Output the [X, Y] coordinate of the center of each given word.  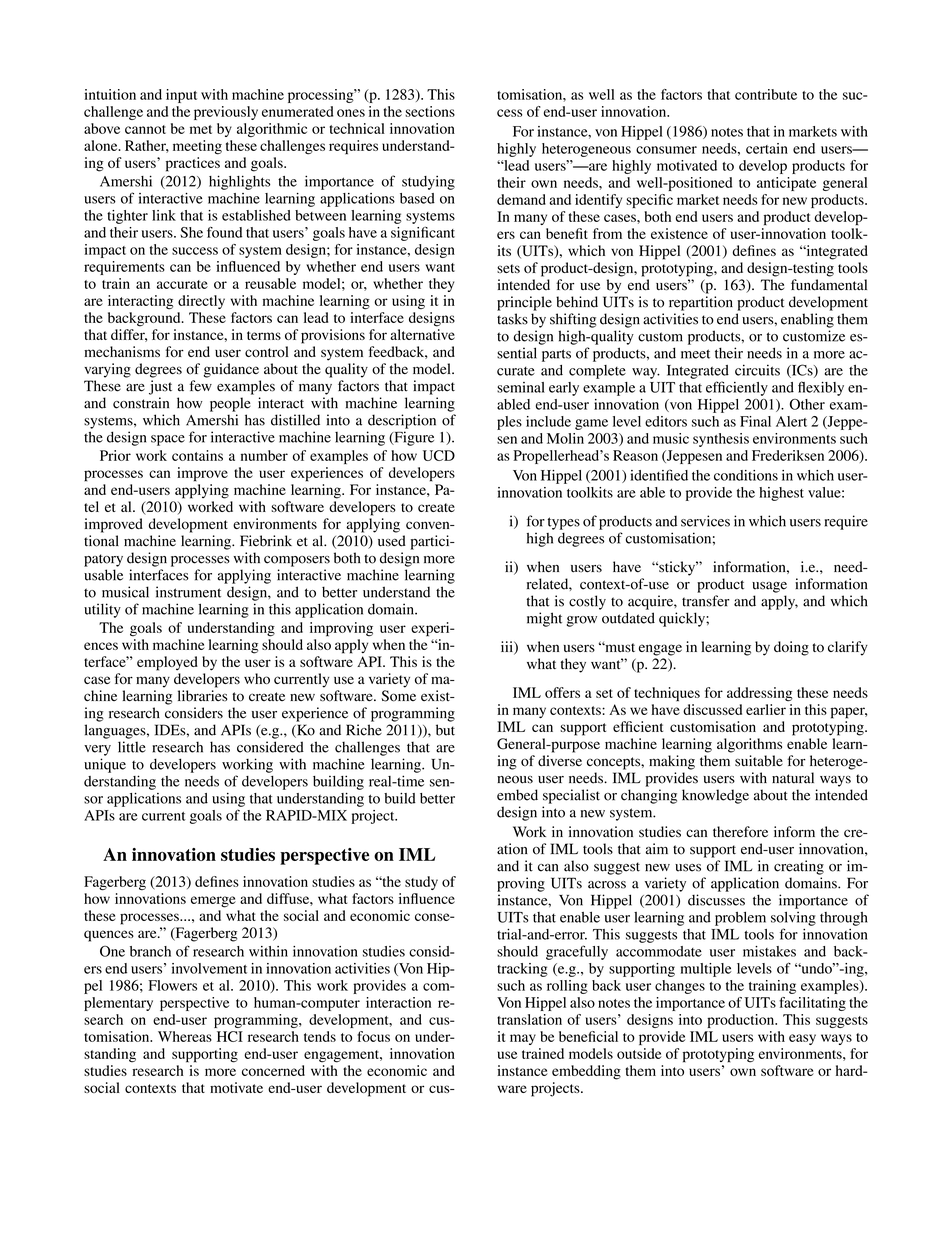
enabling [807, 320]
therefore [740, 832]
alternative [422, 334]
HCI [230, 1036]
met [201, 129]
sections [430, 111]
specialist [571, 796]
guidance [231, 370]
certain [767, 148]
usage [769, 587]
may [523, 1039]
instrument [188, 592]
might [544, 619]
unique [105, 765]
